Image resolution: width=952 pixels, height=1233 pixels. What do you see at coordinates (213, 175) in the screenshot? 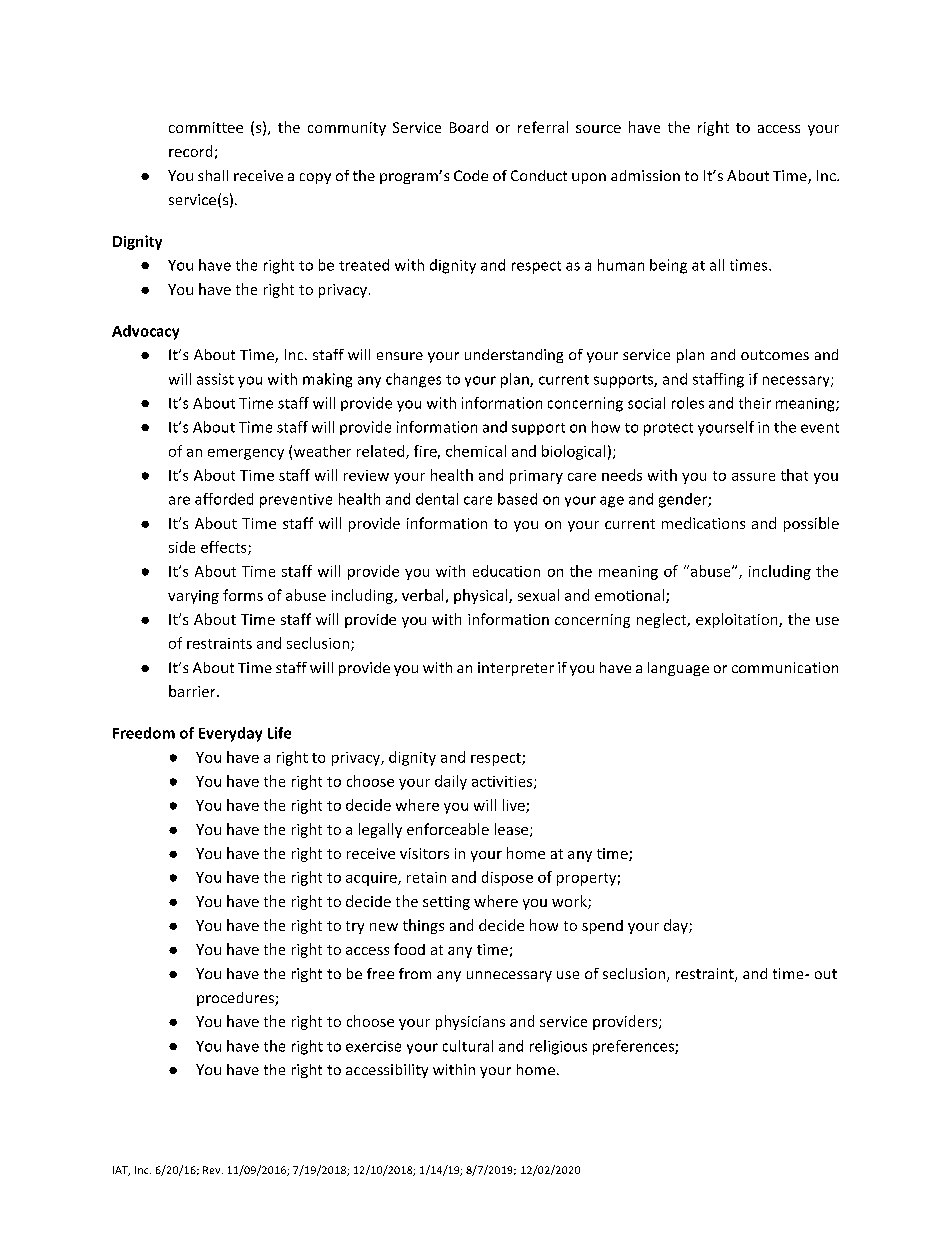
I see `shall` at bounding box center [213, 175].
